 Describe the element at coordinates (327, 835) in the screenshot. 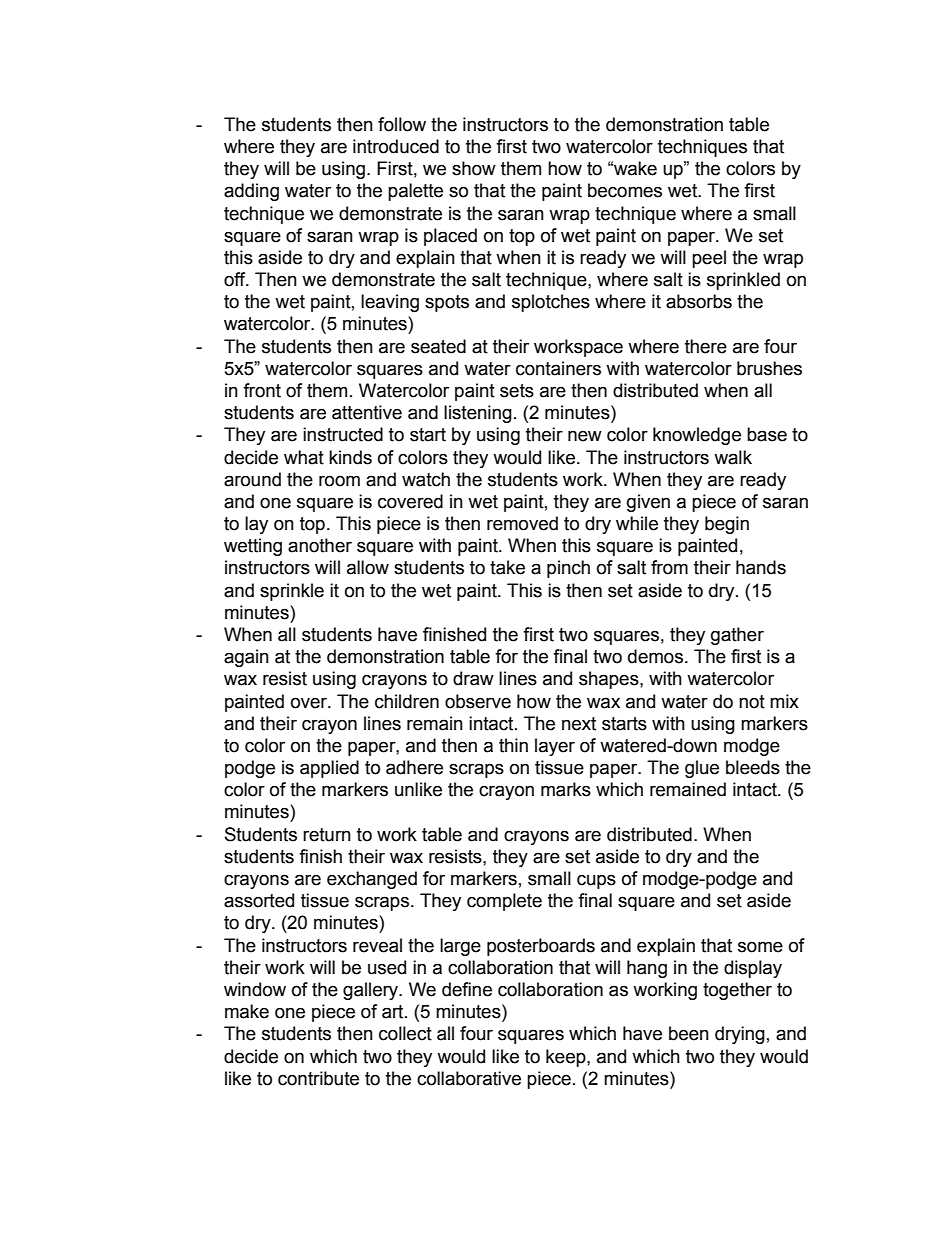

I see `return` at that location.
